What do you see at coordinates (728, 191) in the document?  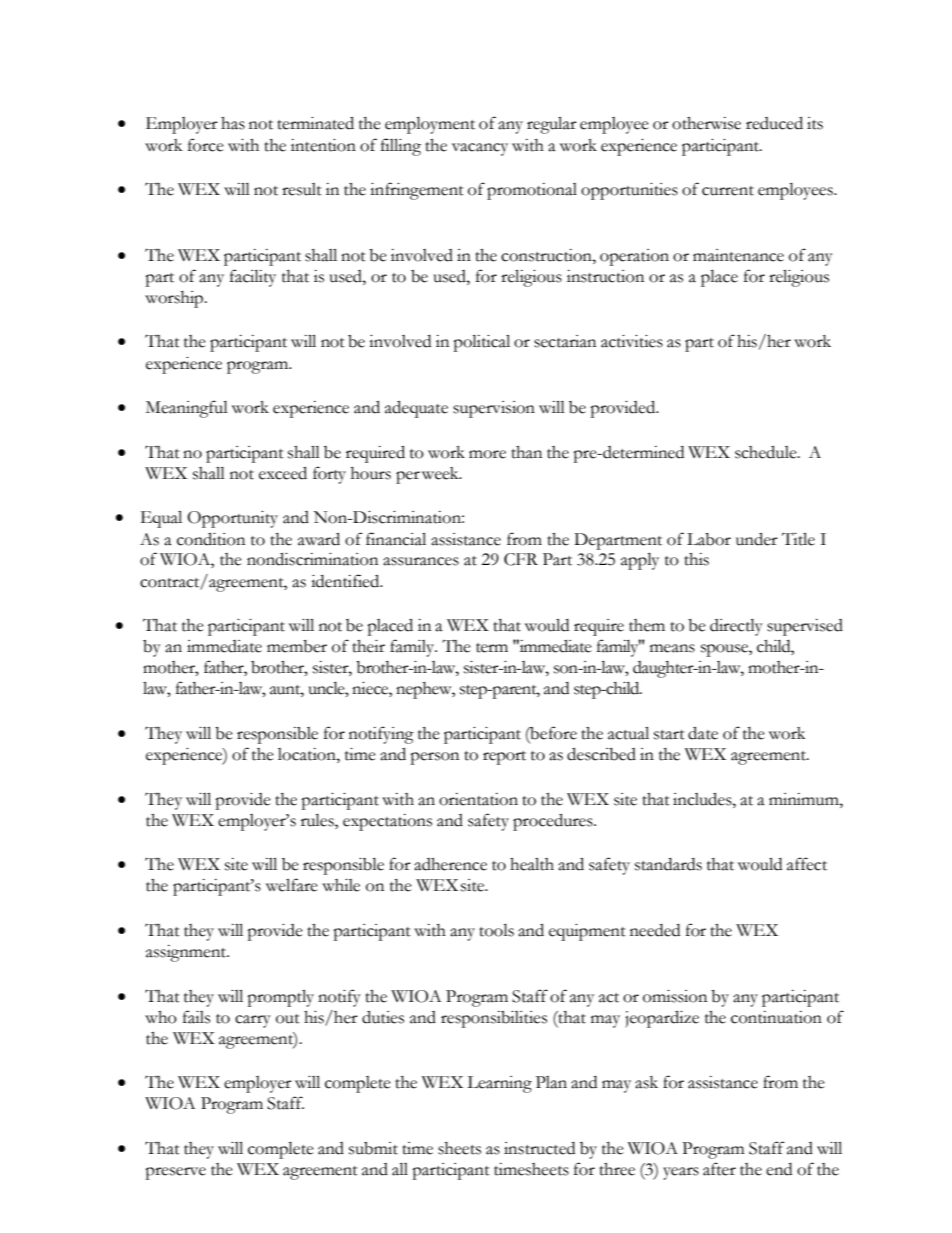 I see `current` at bounding box center [728, 191].
